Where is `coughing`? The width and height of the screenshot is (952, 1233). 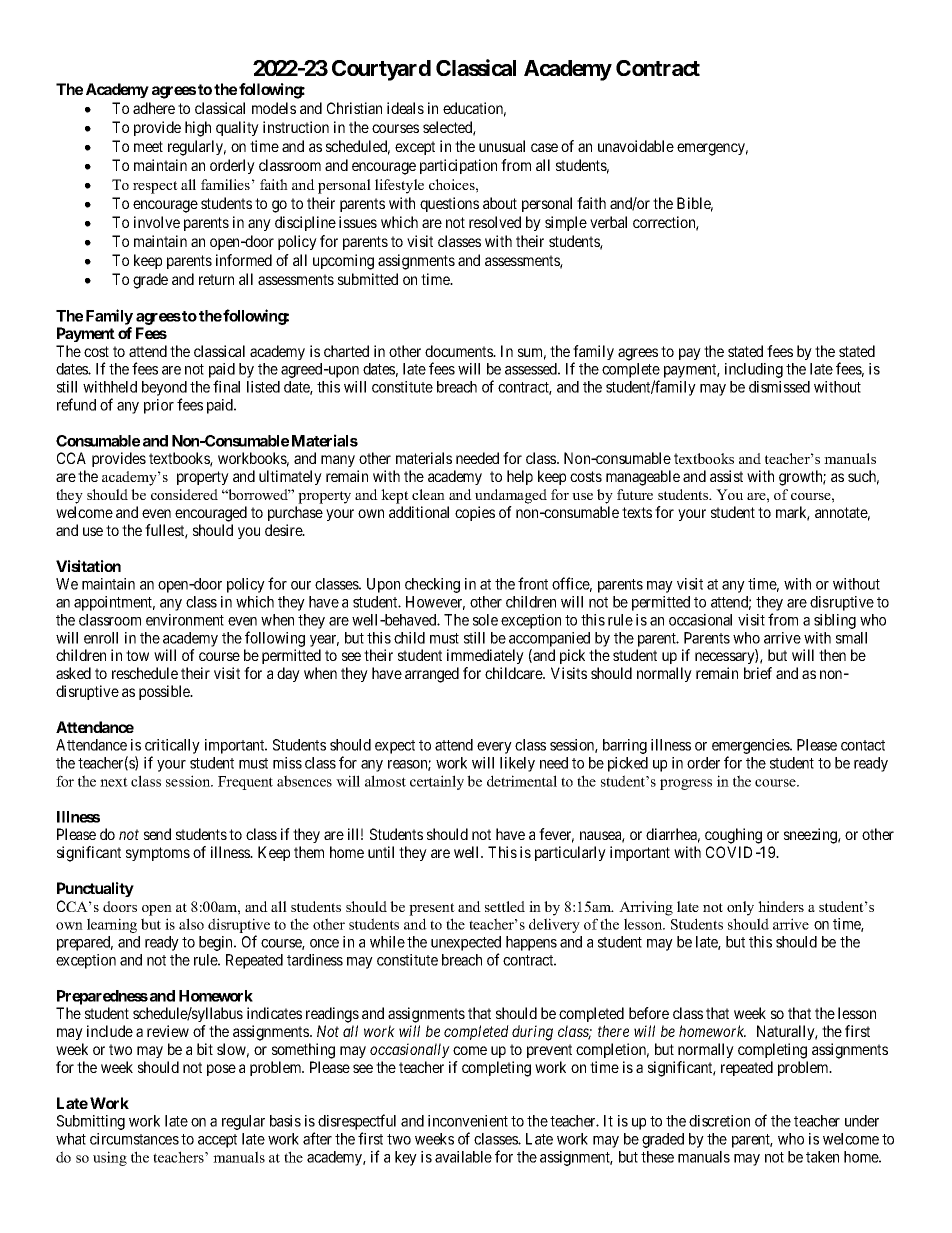
coughing is located at coordinates (733, 836).
